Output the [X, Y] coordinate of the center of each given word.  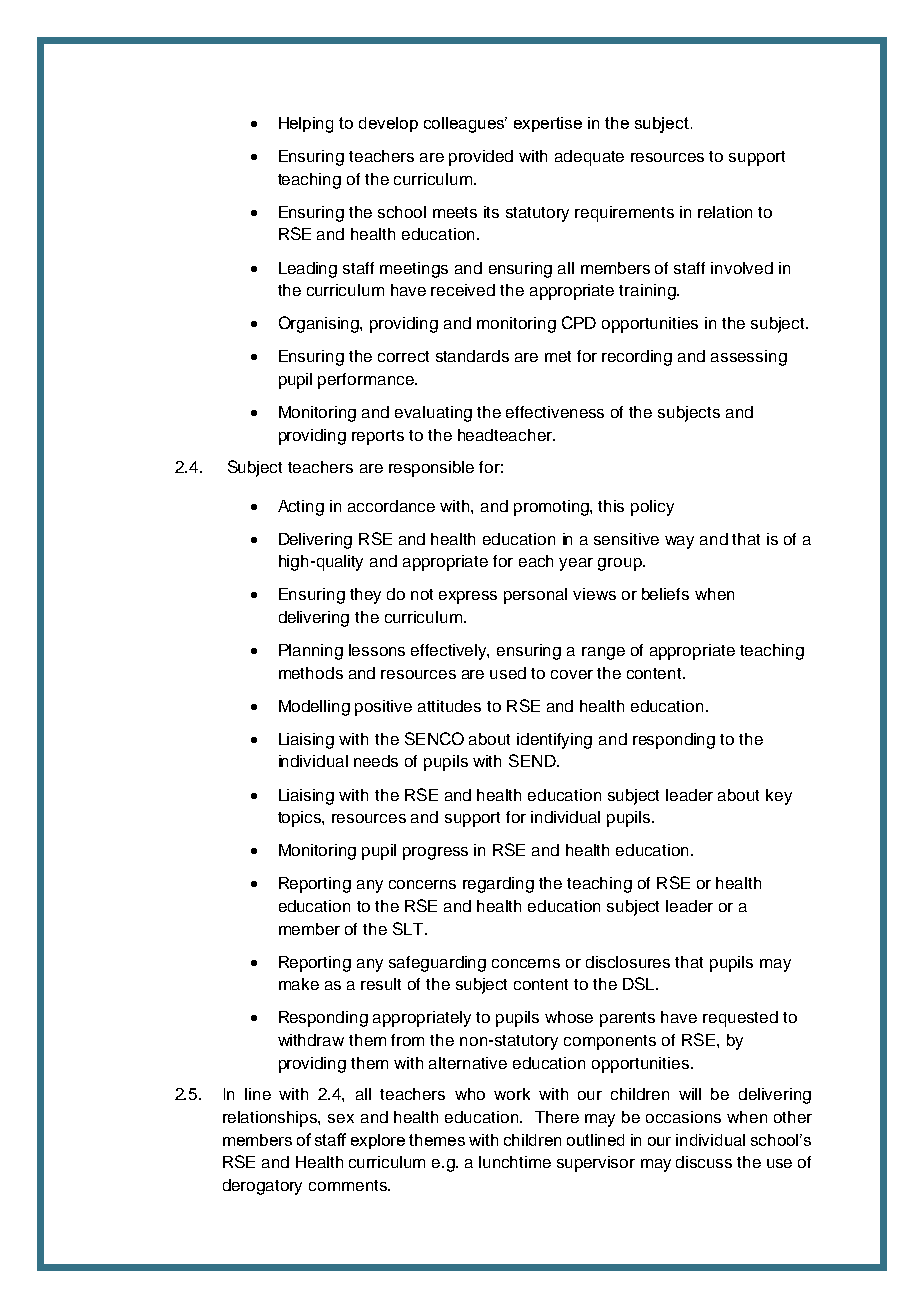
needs [376, 761]
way [679, 542]
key [779, 797]
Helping [306, 125]
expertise [548, 124]
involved [742, 268]
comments [349, 1185]
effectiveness [555, 412]
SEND [533, 760]
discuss [704, 1162]
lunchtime [515, 1162]
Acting [301, 508]
